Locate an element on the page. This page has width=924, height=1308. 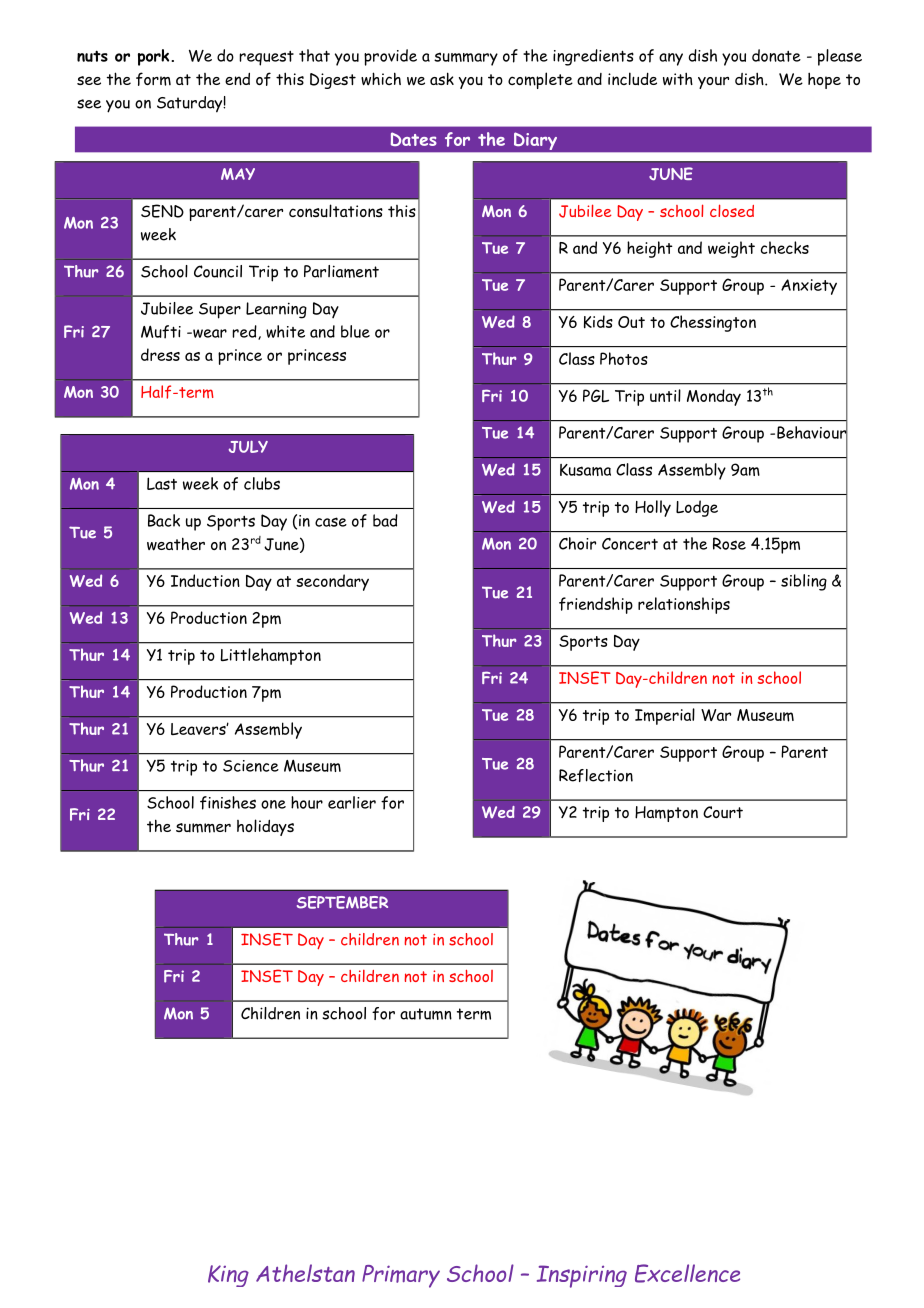
autumn is located at coordinates (426, 1014).
